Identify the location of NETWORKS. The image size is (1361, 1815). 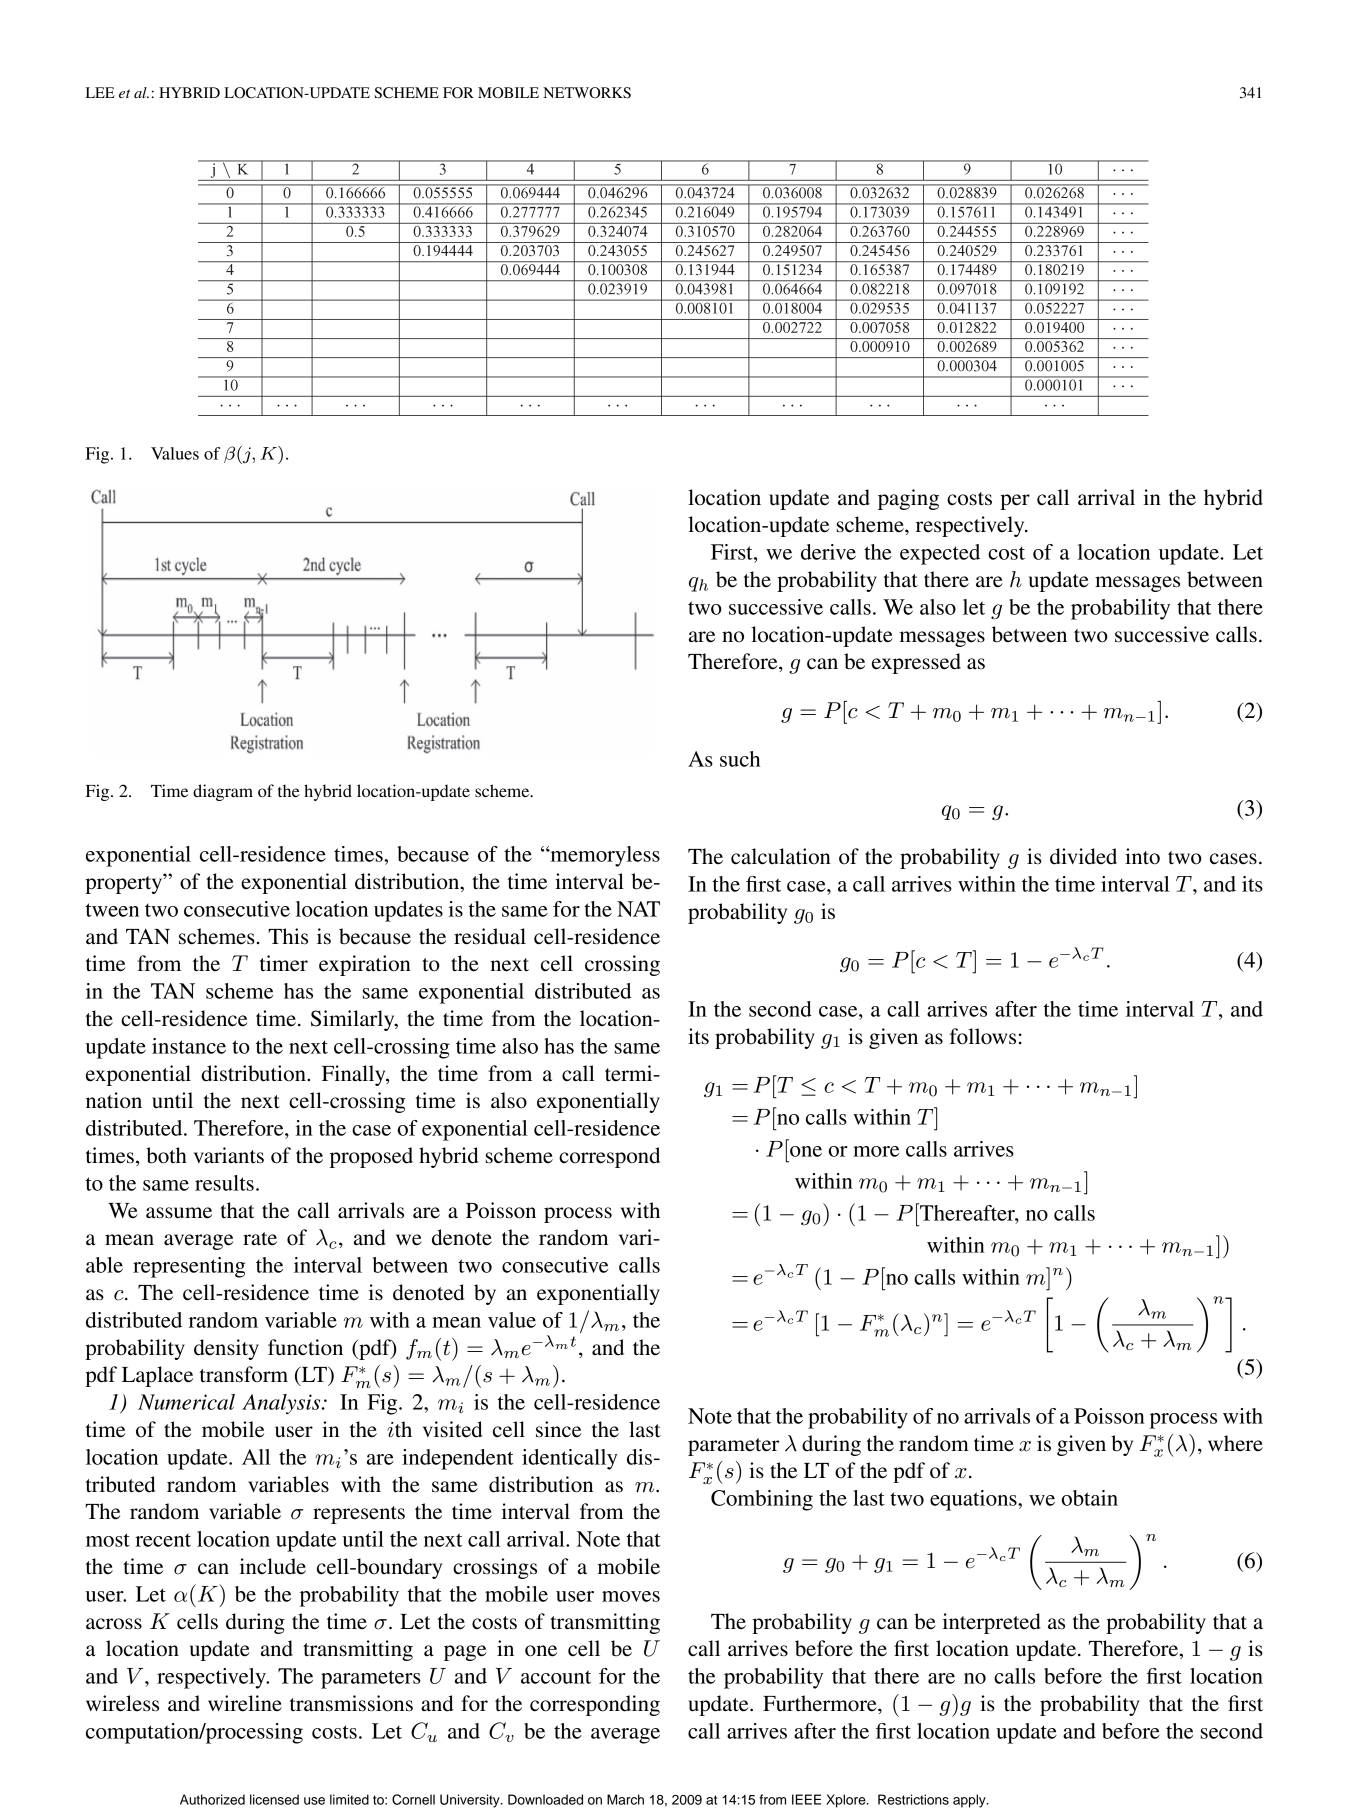
(587, 93).
